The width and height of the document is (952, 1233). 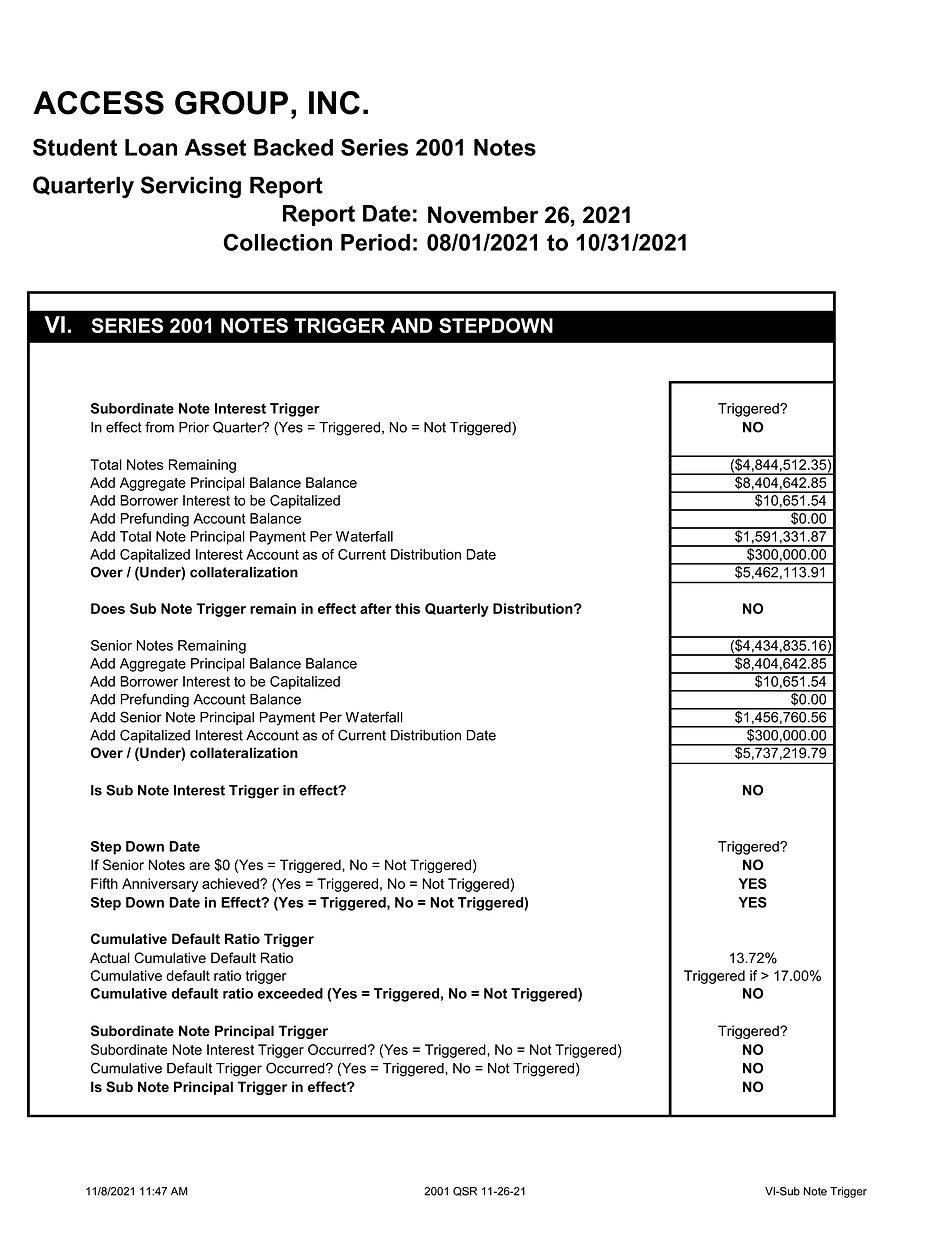 What do you see at coordinates (104, 883) in the document?
I see `Fifth` at bounding box center [104, 883].
